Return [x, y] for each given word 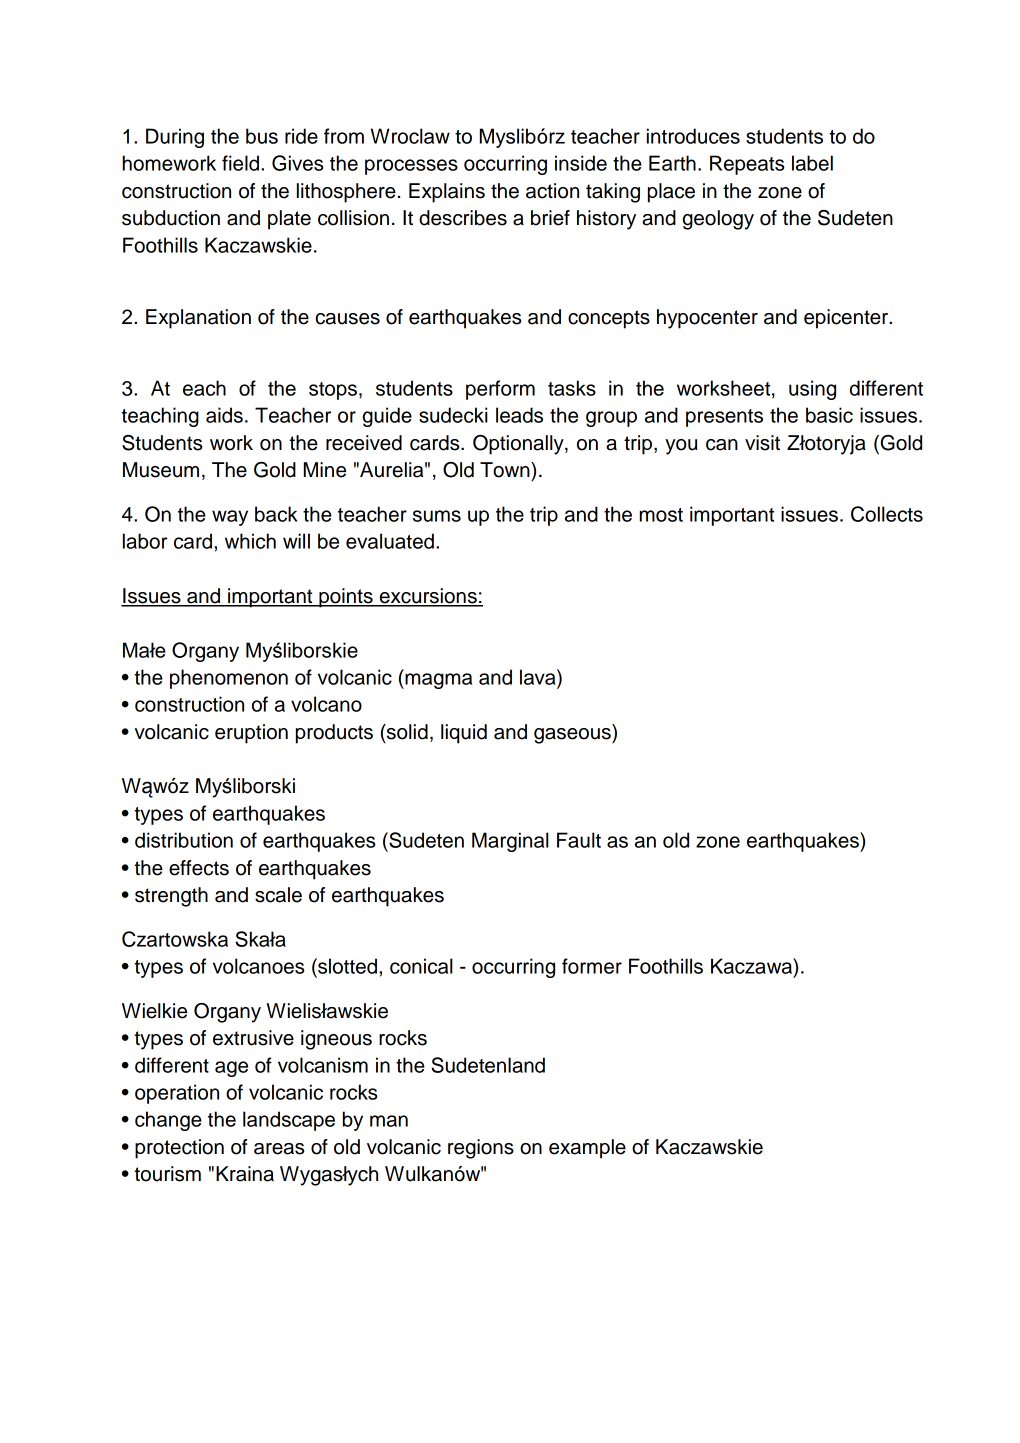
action [552, 191]
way [230, 518]
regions [481, 1149]
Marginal [510, 842]
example [587, 1149]
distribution [184, 840]
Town [506, 470]
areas [279, 1149]
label [812, 163]
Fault [579, 840]
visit [762, 443]
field [240, 163]
